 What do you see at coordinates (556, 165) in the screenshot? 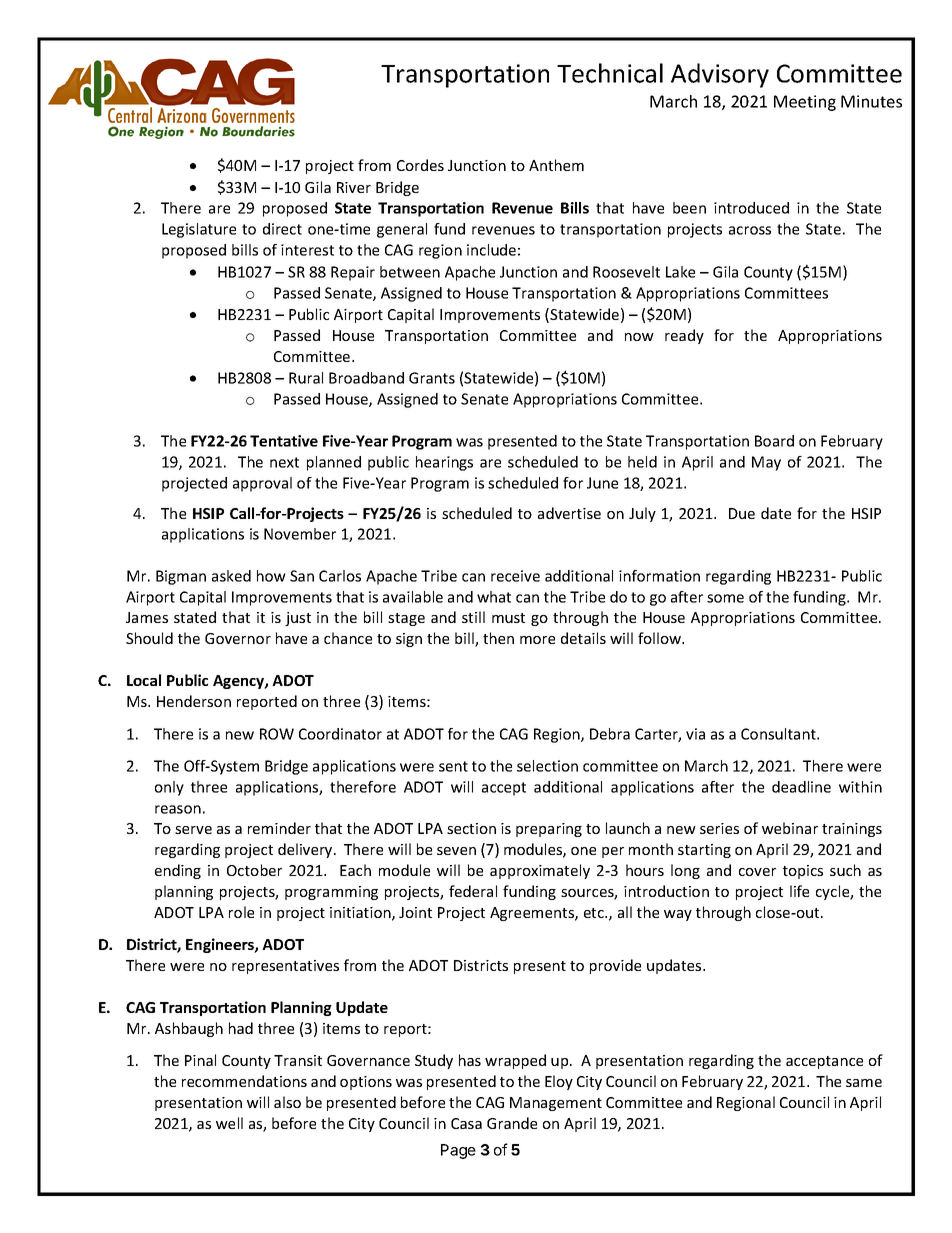
I see `Anthem` at bounding box center [556, 165].
